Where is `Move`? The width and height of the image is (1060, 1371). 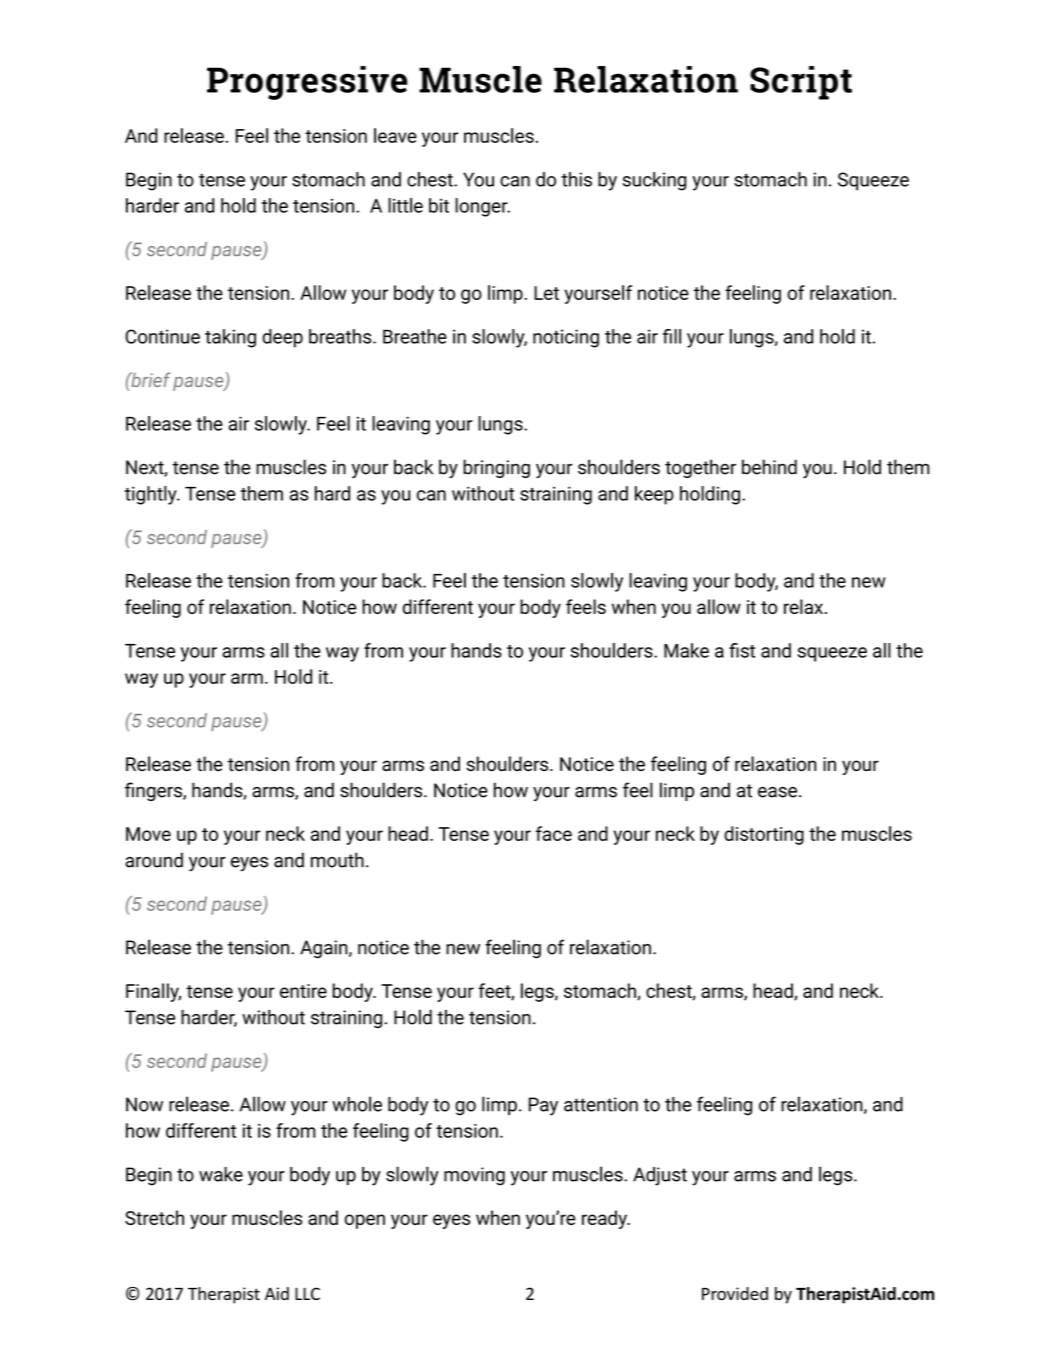
Move is located at coordinates (148, 834).
